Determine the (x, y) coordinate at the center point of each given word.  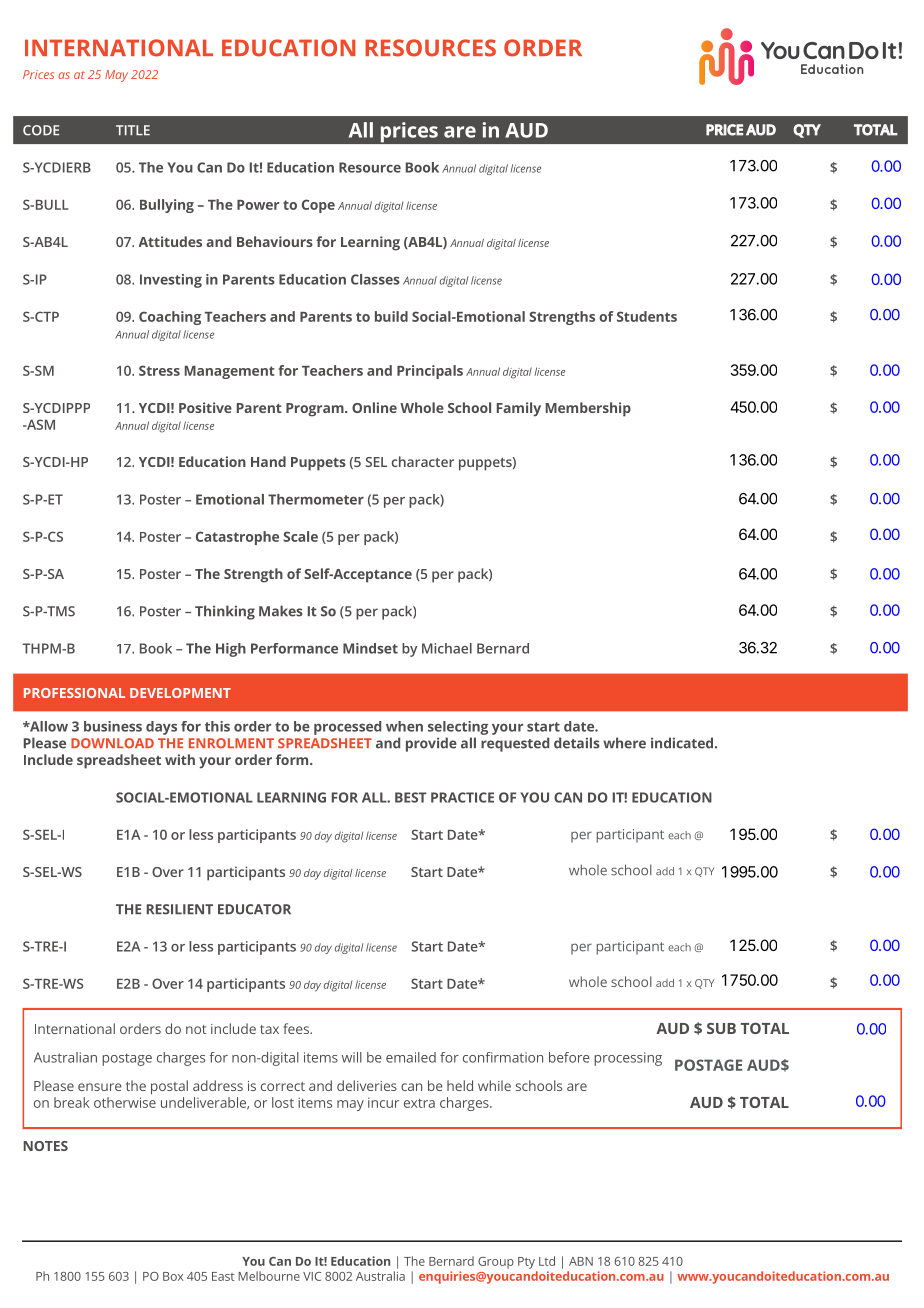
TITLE (133, 130)
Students (647, 316)
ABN (581, 1261)
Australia (380, 1276)
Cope (318, 206)
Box (173, 1276)
